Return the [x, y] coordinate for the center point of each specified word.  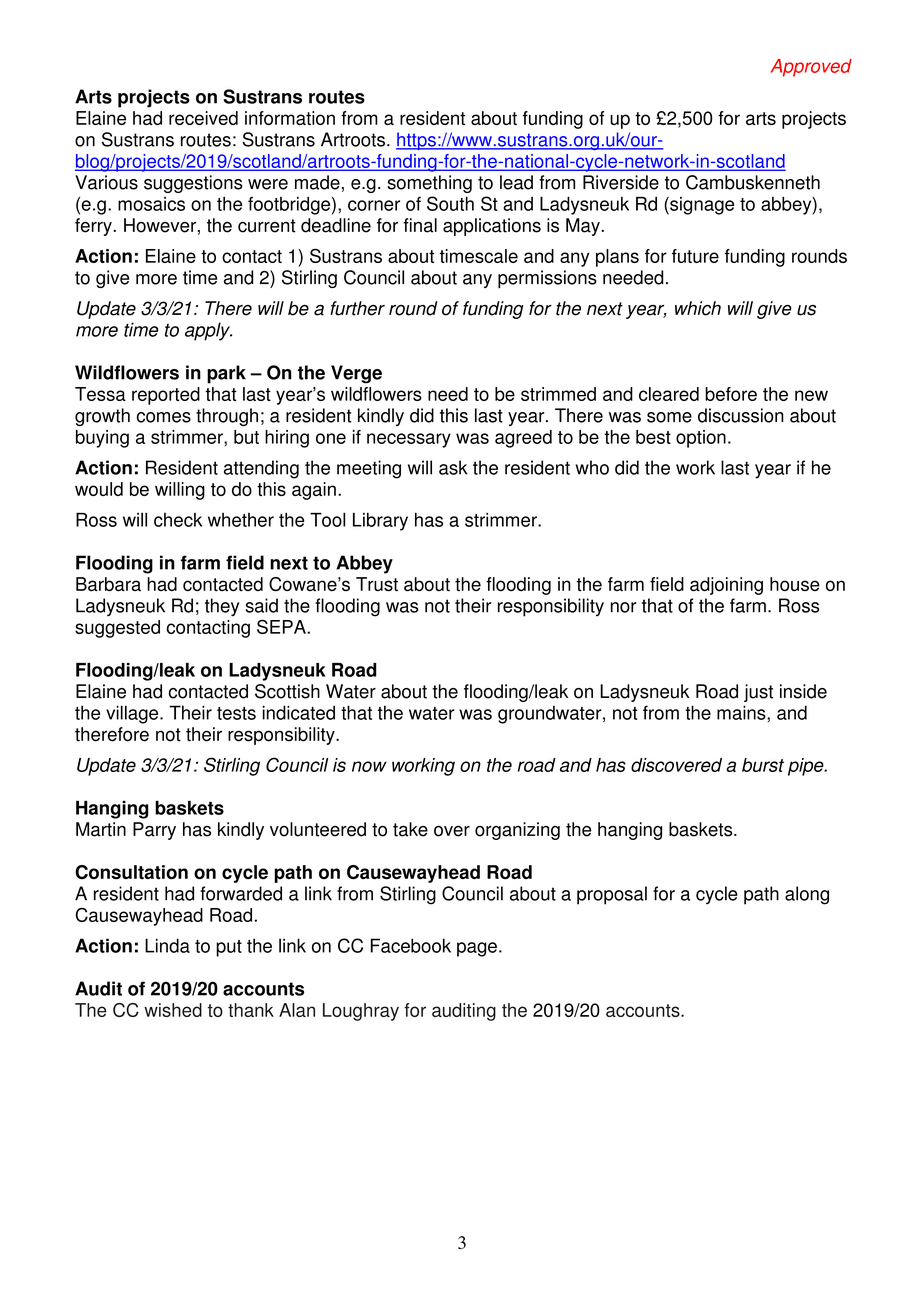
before [731, 394]
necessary [409, 440]
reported [166, 396]
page [477, 949]
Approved [811, 68]
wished [173, 1010]
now [369, 766]
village [133, 714]
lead [516, 182]
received [203, 118]
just [758, 693]
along [807, 895]
